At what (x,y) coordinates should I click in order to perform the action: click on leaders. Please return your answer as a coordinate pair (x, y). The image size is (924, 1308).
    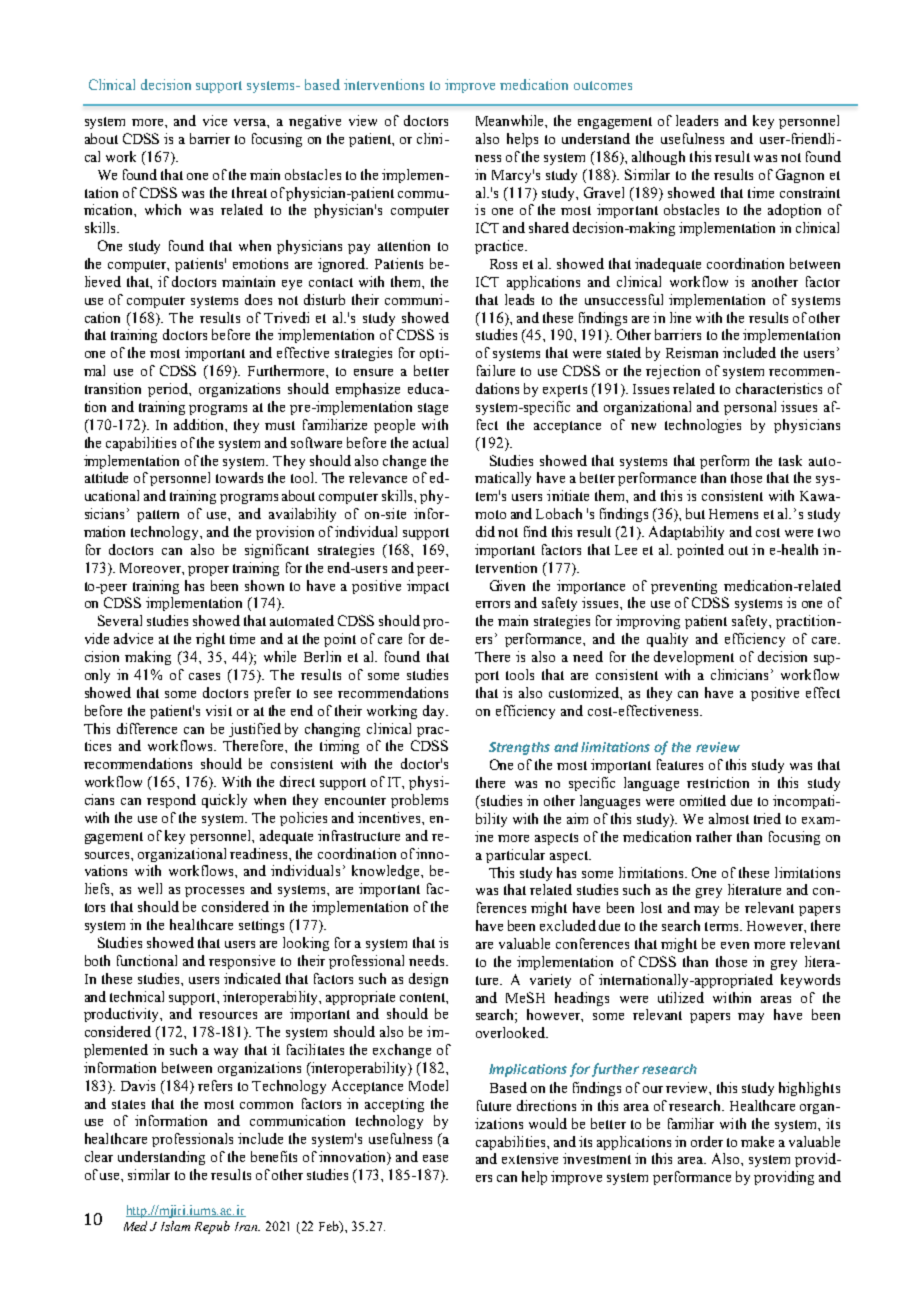
    Looking at the image, I should click on (697, 120).
